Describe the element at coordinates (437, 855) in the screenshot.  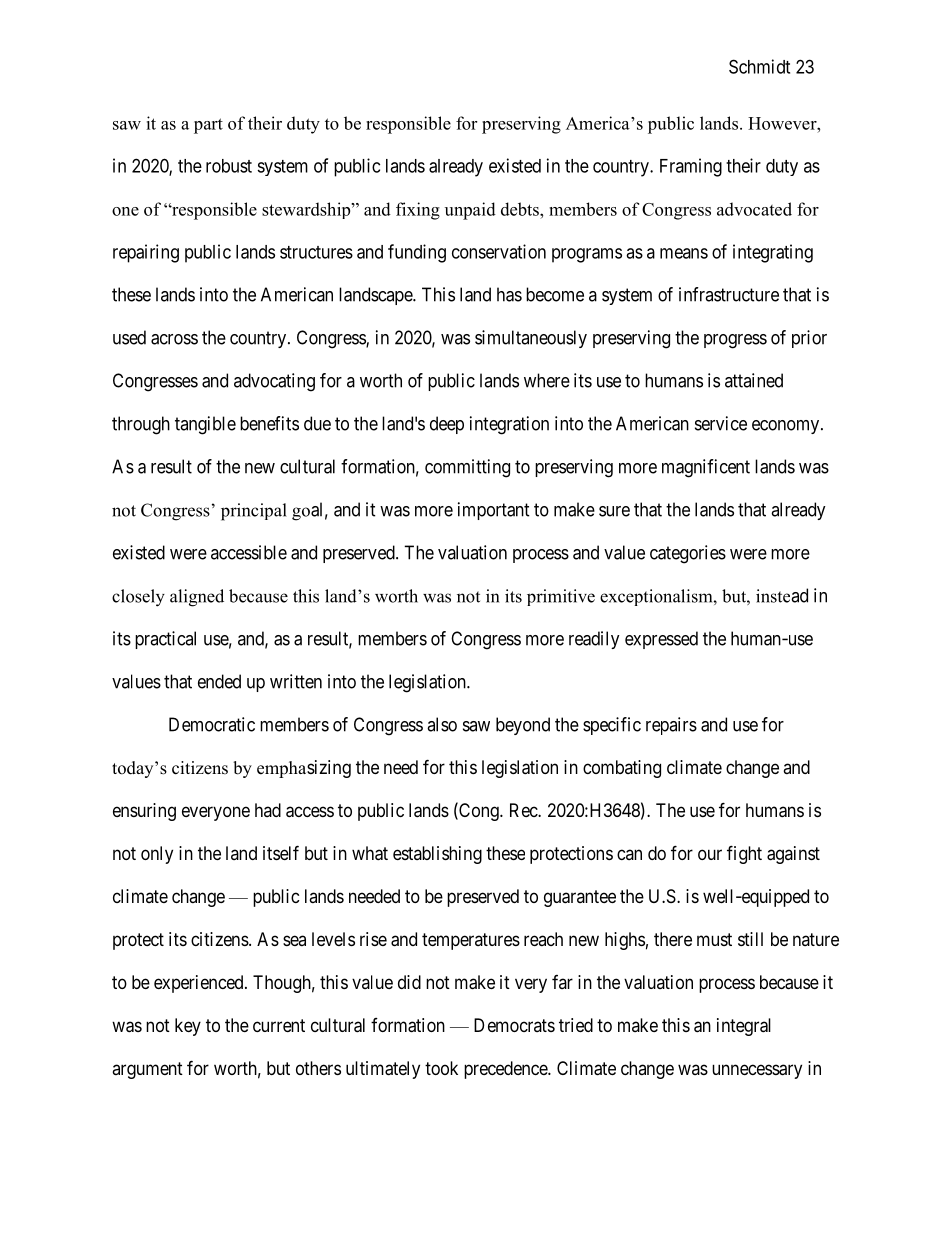
I see `establishing` at that location.
